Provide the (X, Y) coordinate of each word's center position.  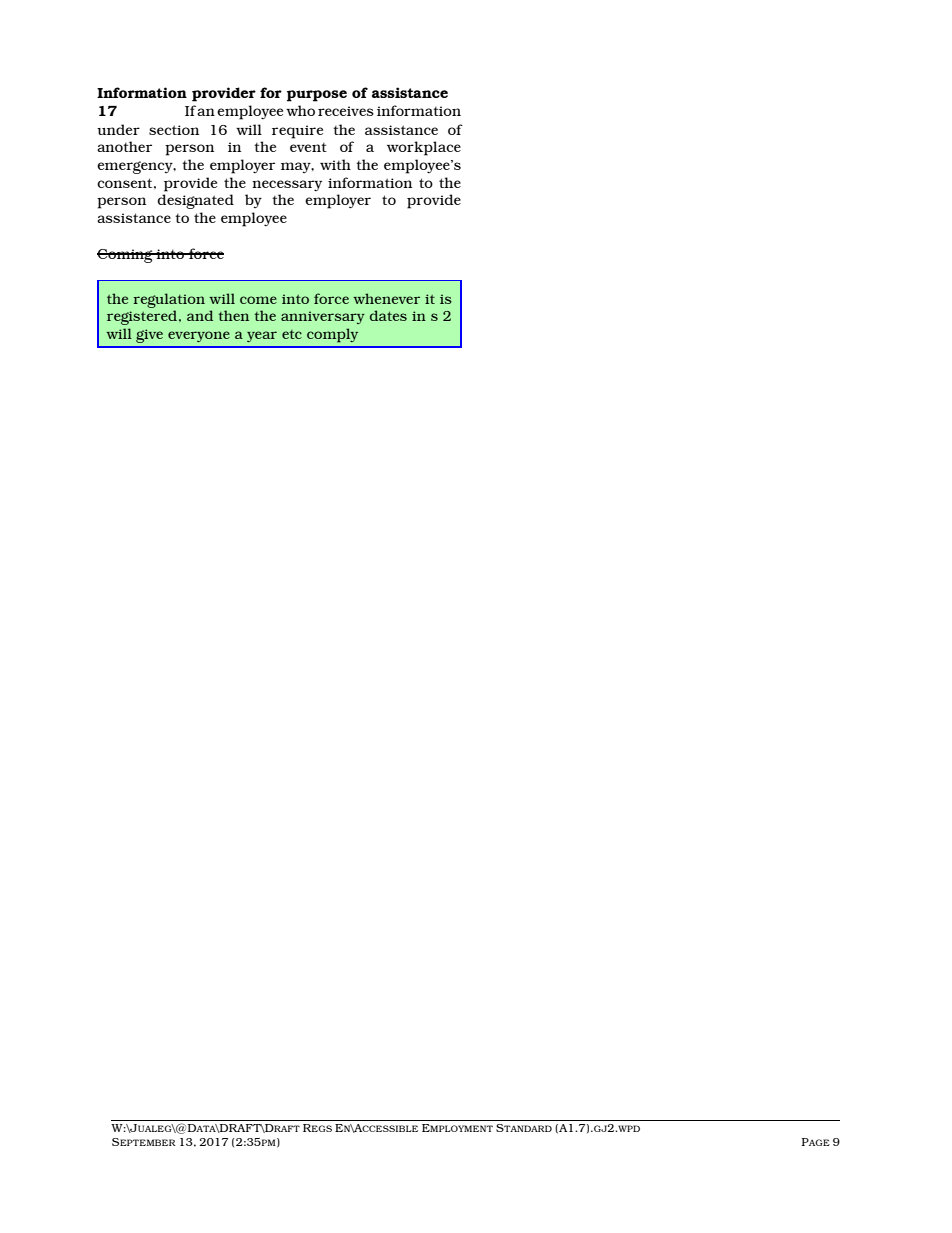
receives (346, 111)
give (149, 336)
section (174, 130)
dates (388, 315)
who (300, 110)
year (262, 336)
